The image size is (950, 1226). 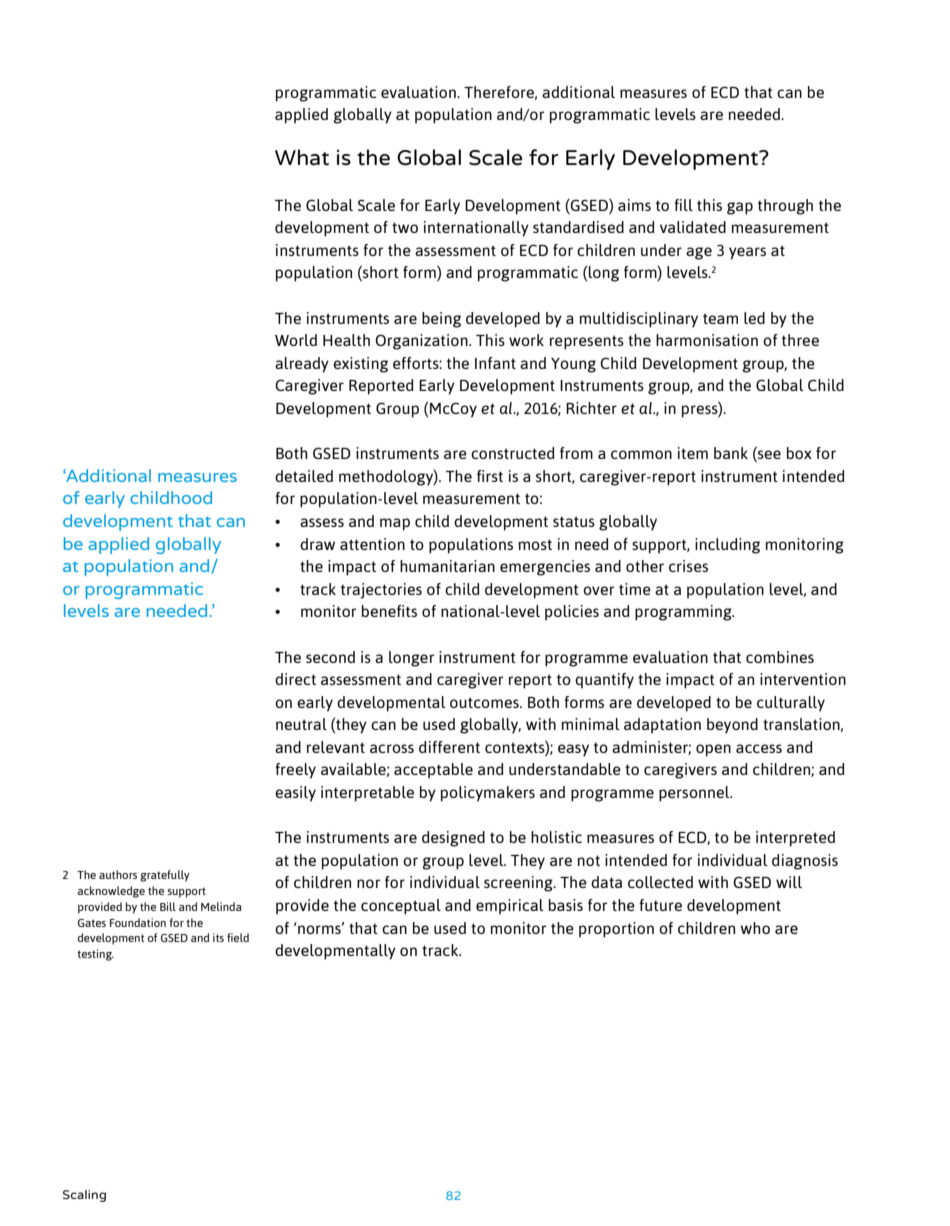 I want to click on combines, so click(x=780, y=657).
